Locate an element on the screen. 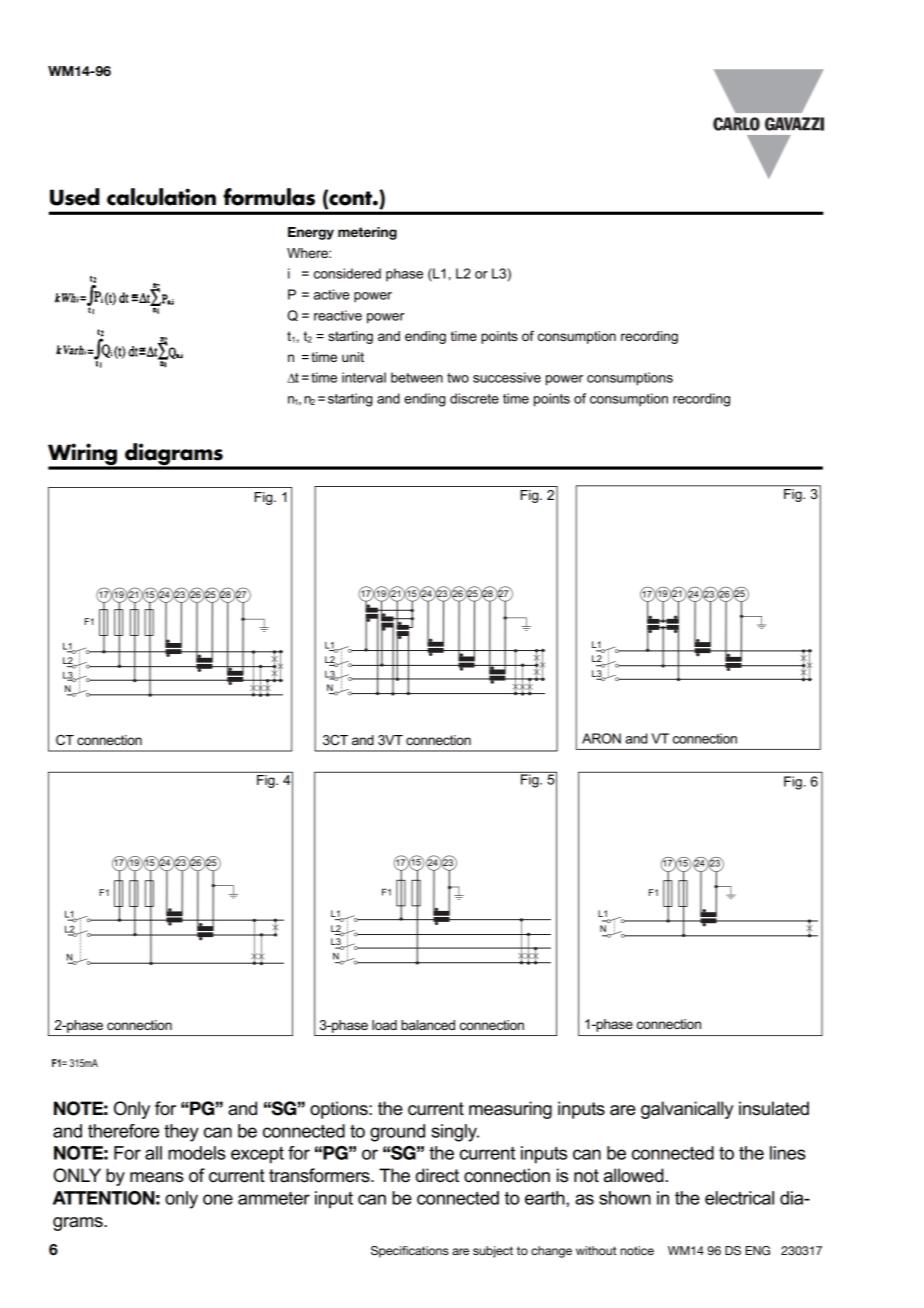 This screenshot has width=924, height=1308. calculation is located at coordinates (161, 197).
